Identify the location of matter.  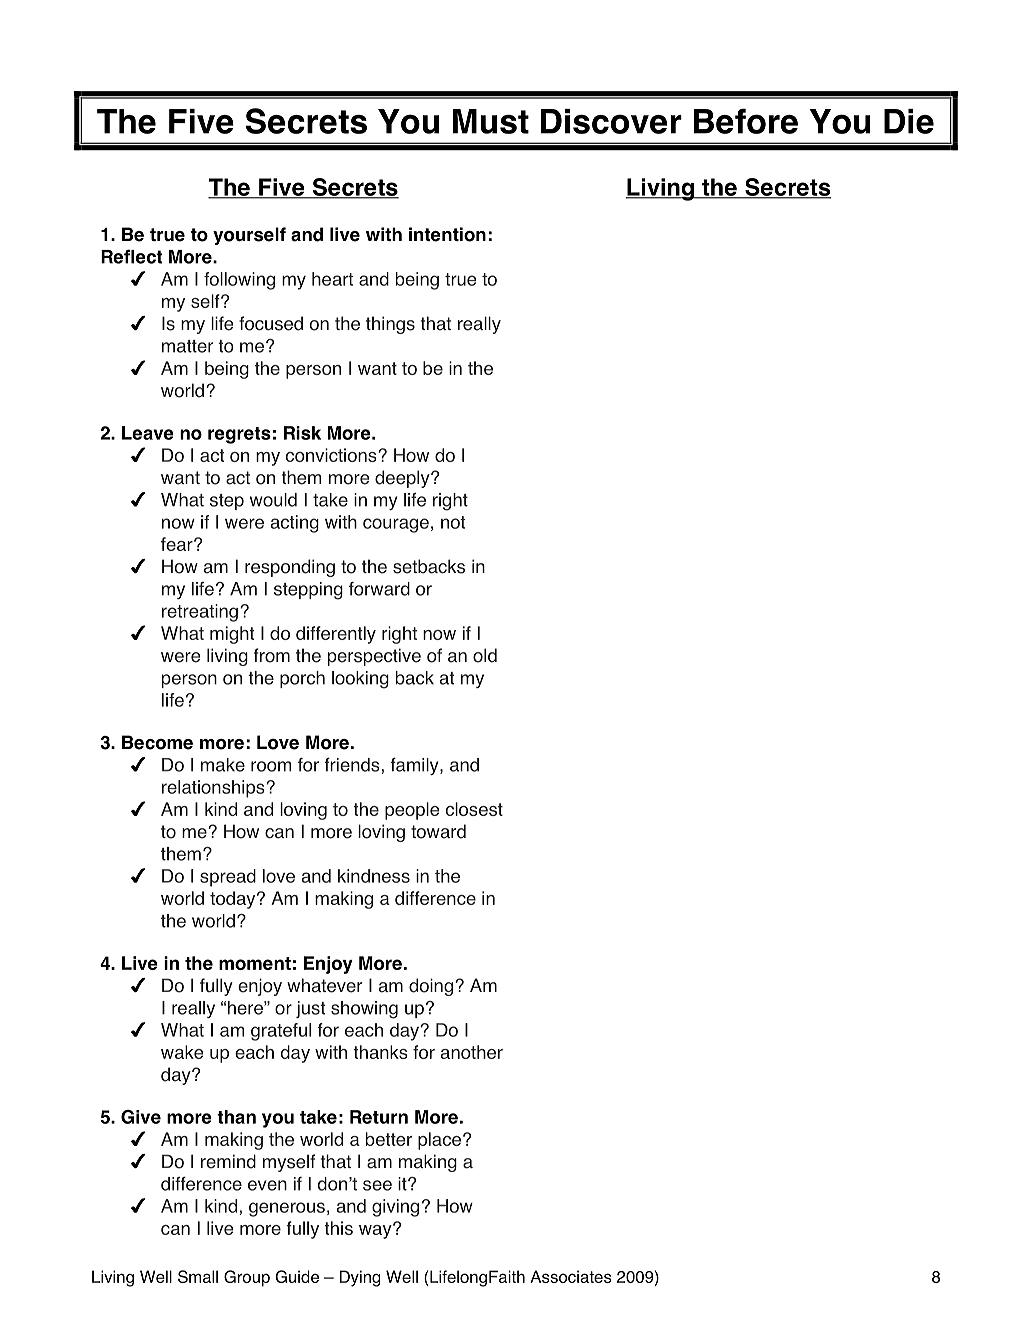
(187, 346).
